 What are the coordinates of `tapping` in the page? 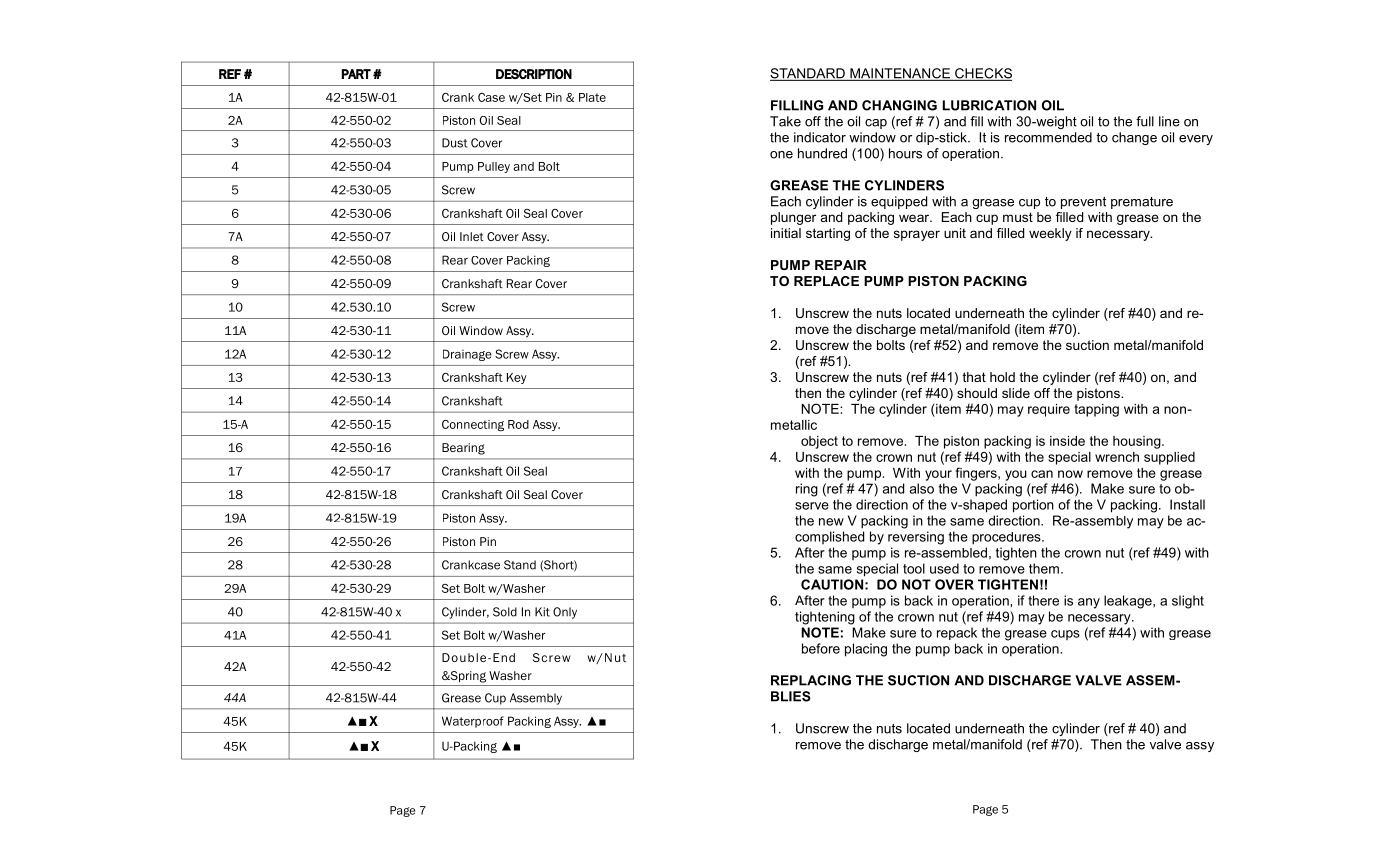 It's located at (1096, 410).
